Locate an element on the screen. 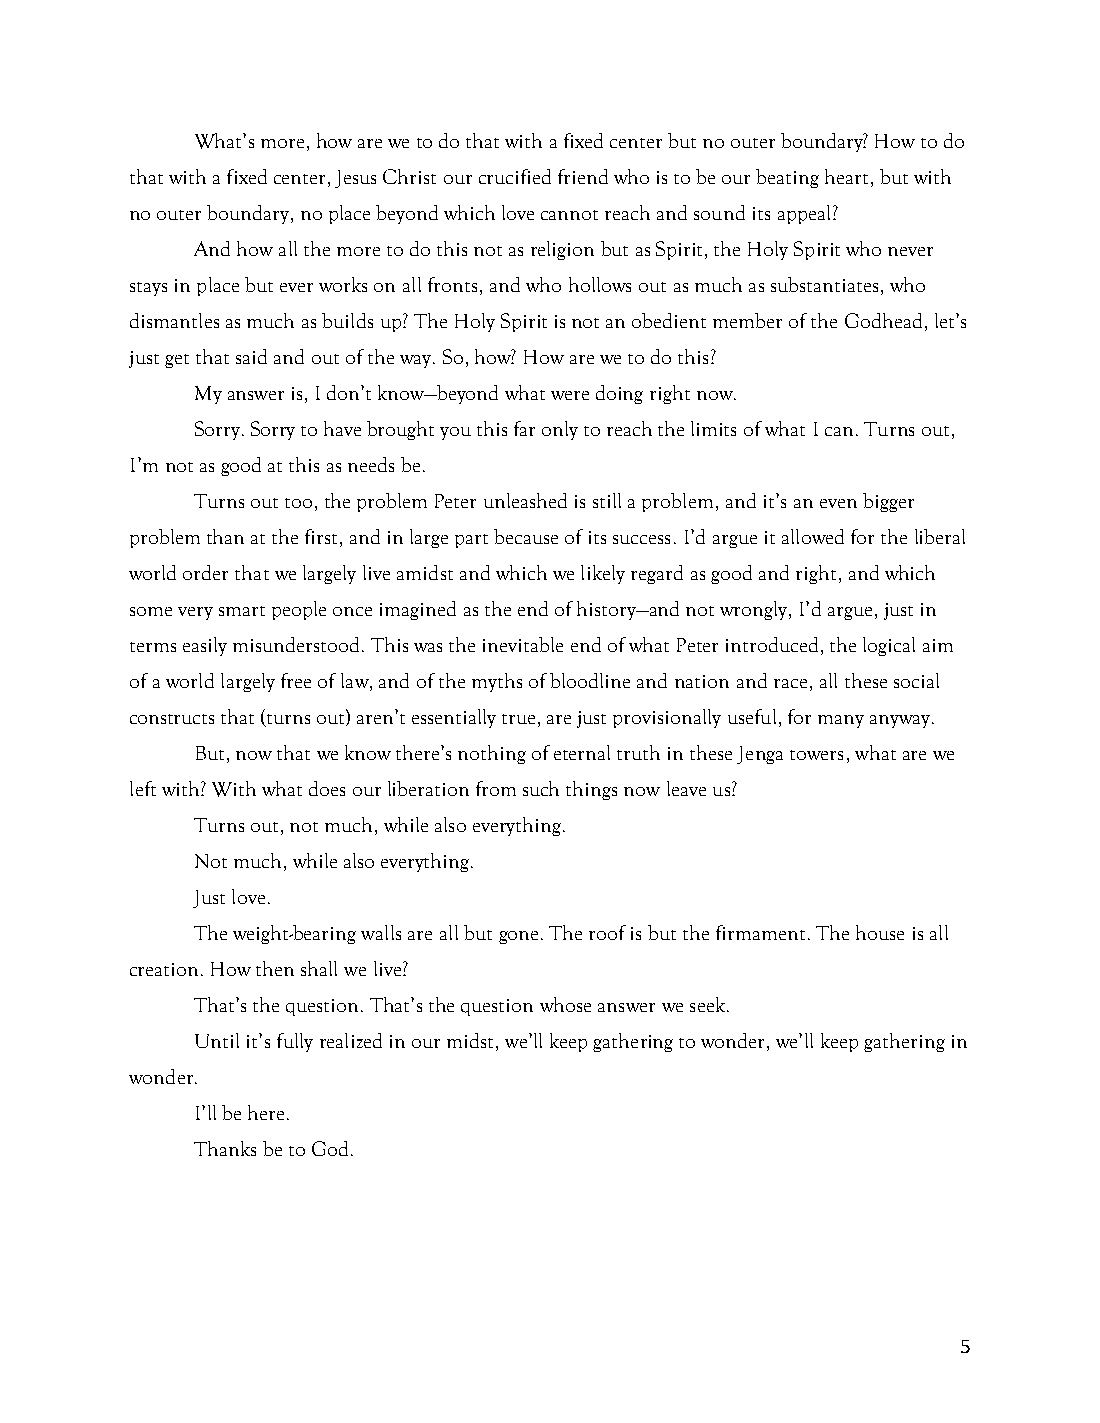 The height and width of the screenshot is (1423, 1100). whose is located at coordinates (565, 1004).
